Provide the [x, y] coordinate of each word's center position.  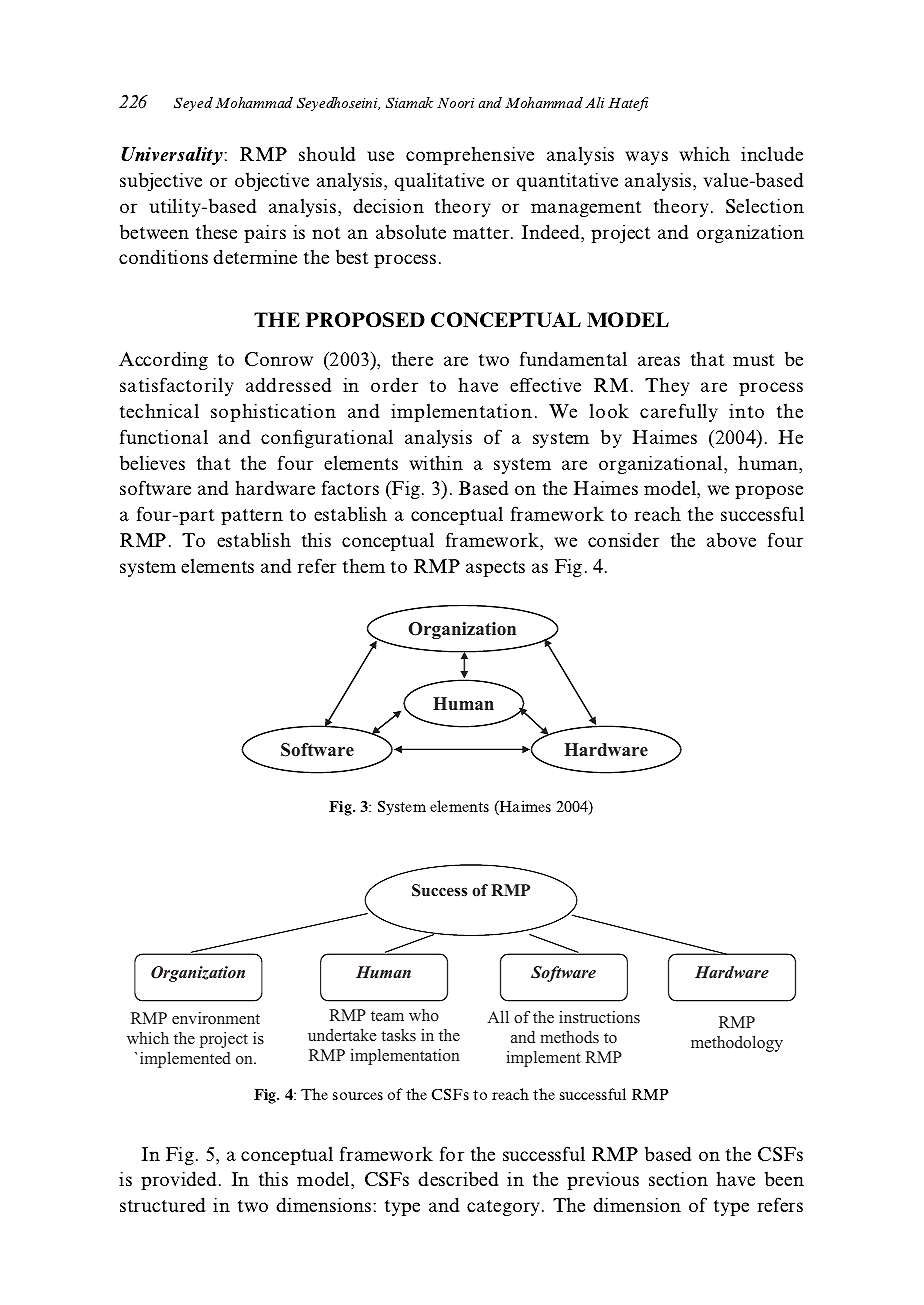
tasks [398, 1035]
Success [439, 890]
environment [216, 1018]
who [424, 1015]
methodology [737, 1044]
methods [569, 1037]
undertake [342, 1035]
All [498, 1017]
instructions [599, 1017]
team [387, 1016]
